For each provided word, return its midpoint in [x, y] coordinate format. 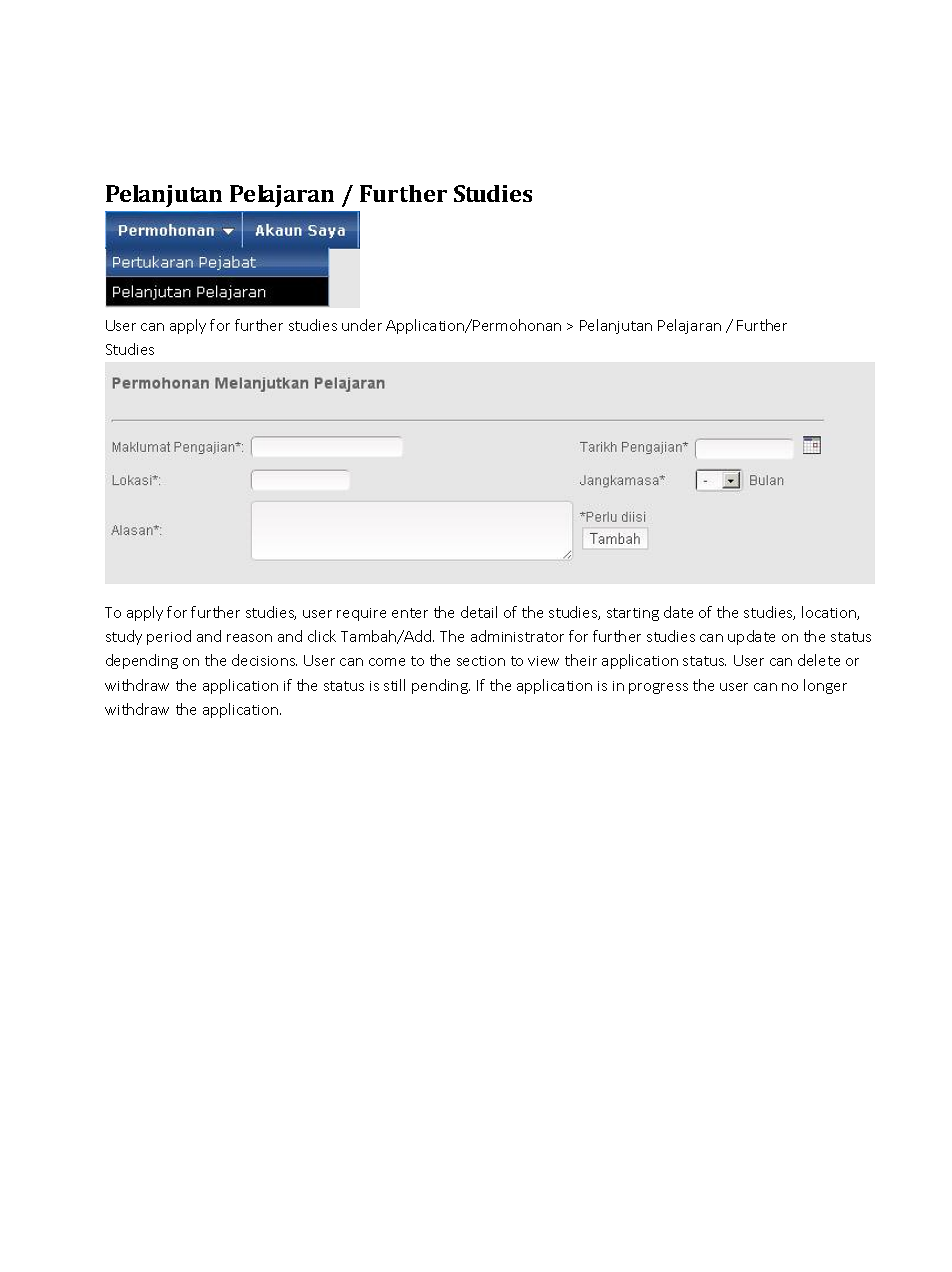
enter [410, 613]
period [169, 637]
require [361, 614]
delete [819, 660]
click [322, 636]
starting [633, 614]
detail [479, 612]
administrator [517, 636]
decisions [264, 660]
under [362, 325]
